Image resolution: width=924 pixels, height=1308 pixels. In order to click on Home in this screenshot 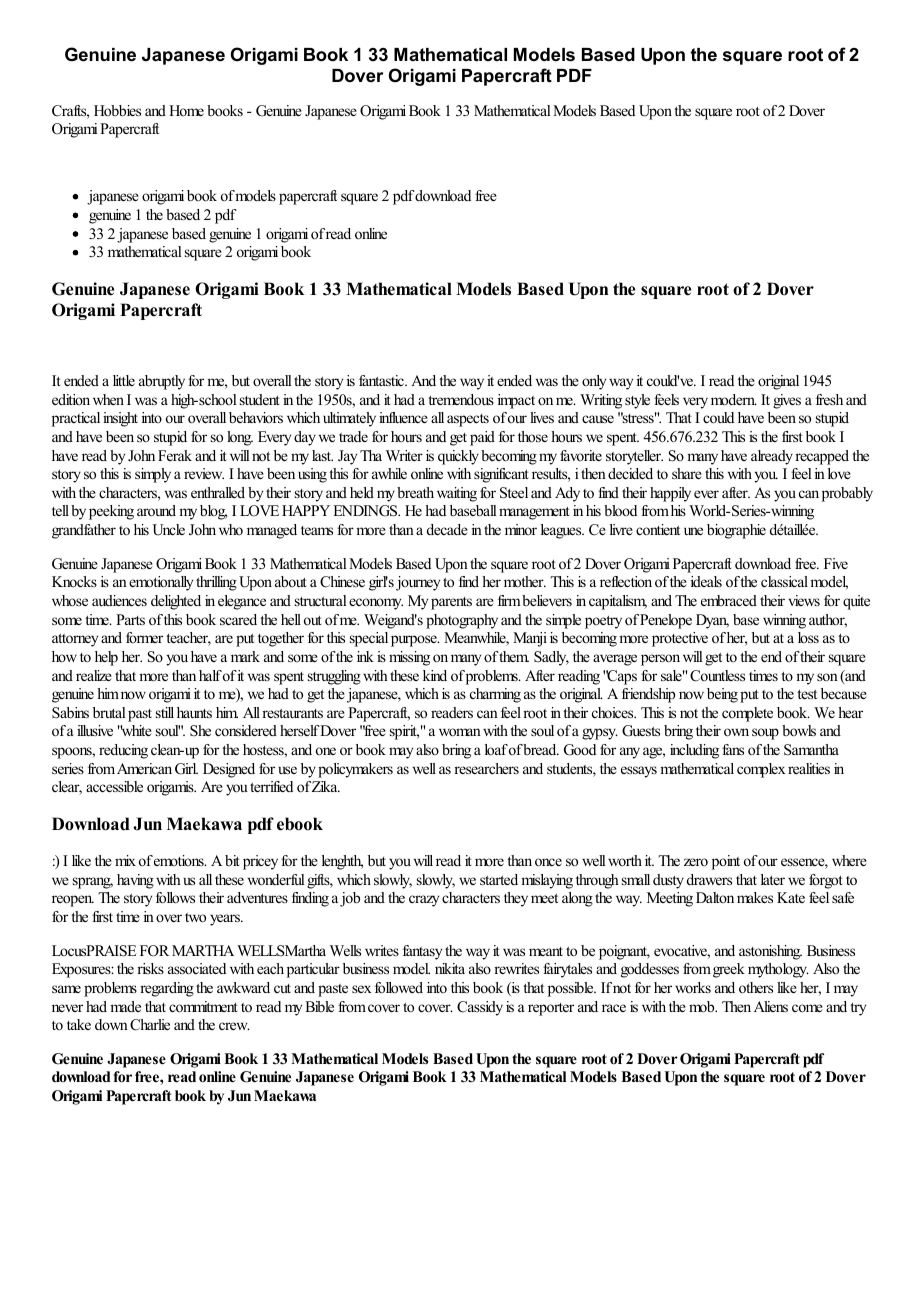, I will do `click(186, 110)`.
